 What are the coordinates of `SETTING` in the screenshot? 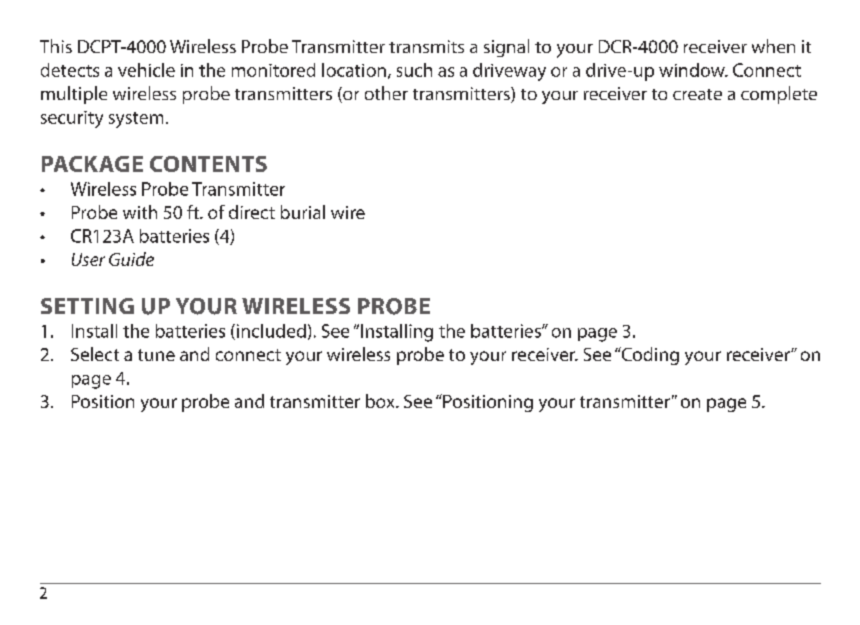 It's located at (87, 306).
